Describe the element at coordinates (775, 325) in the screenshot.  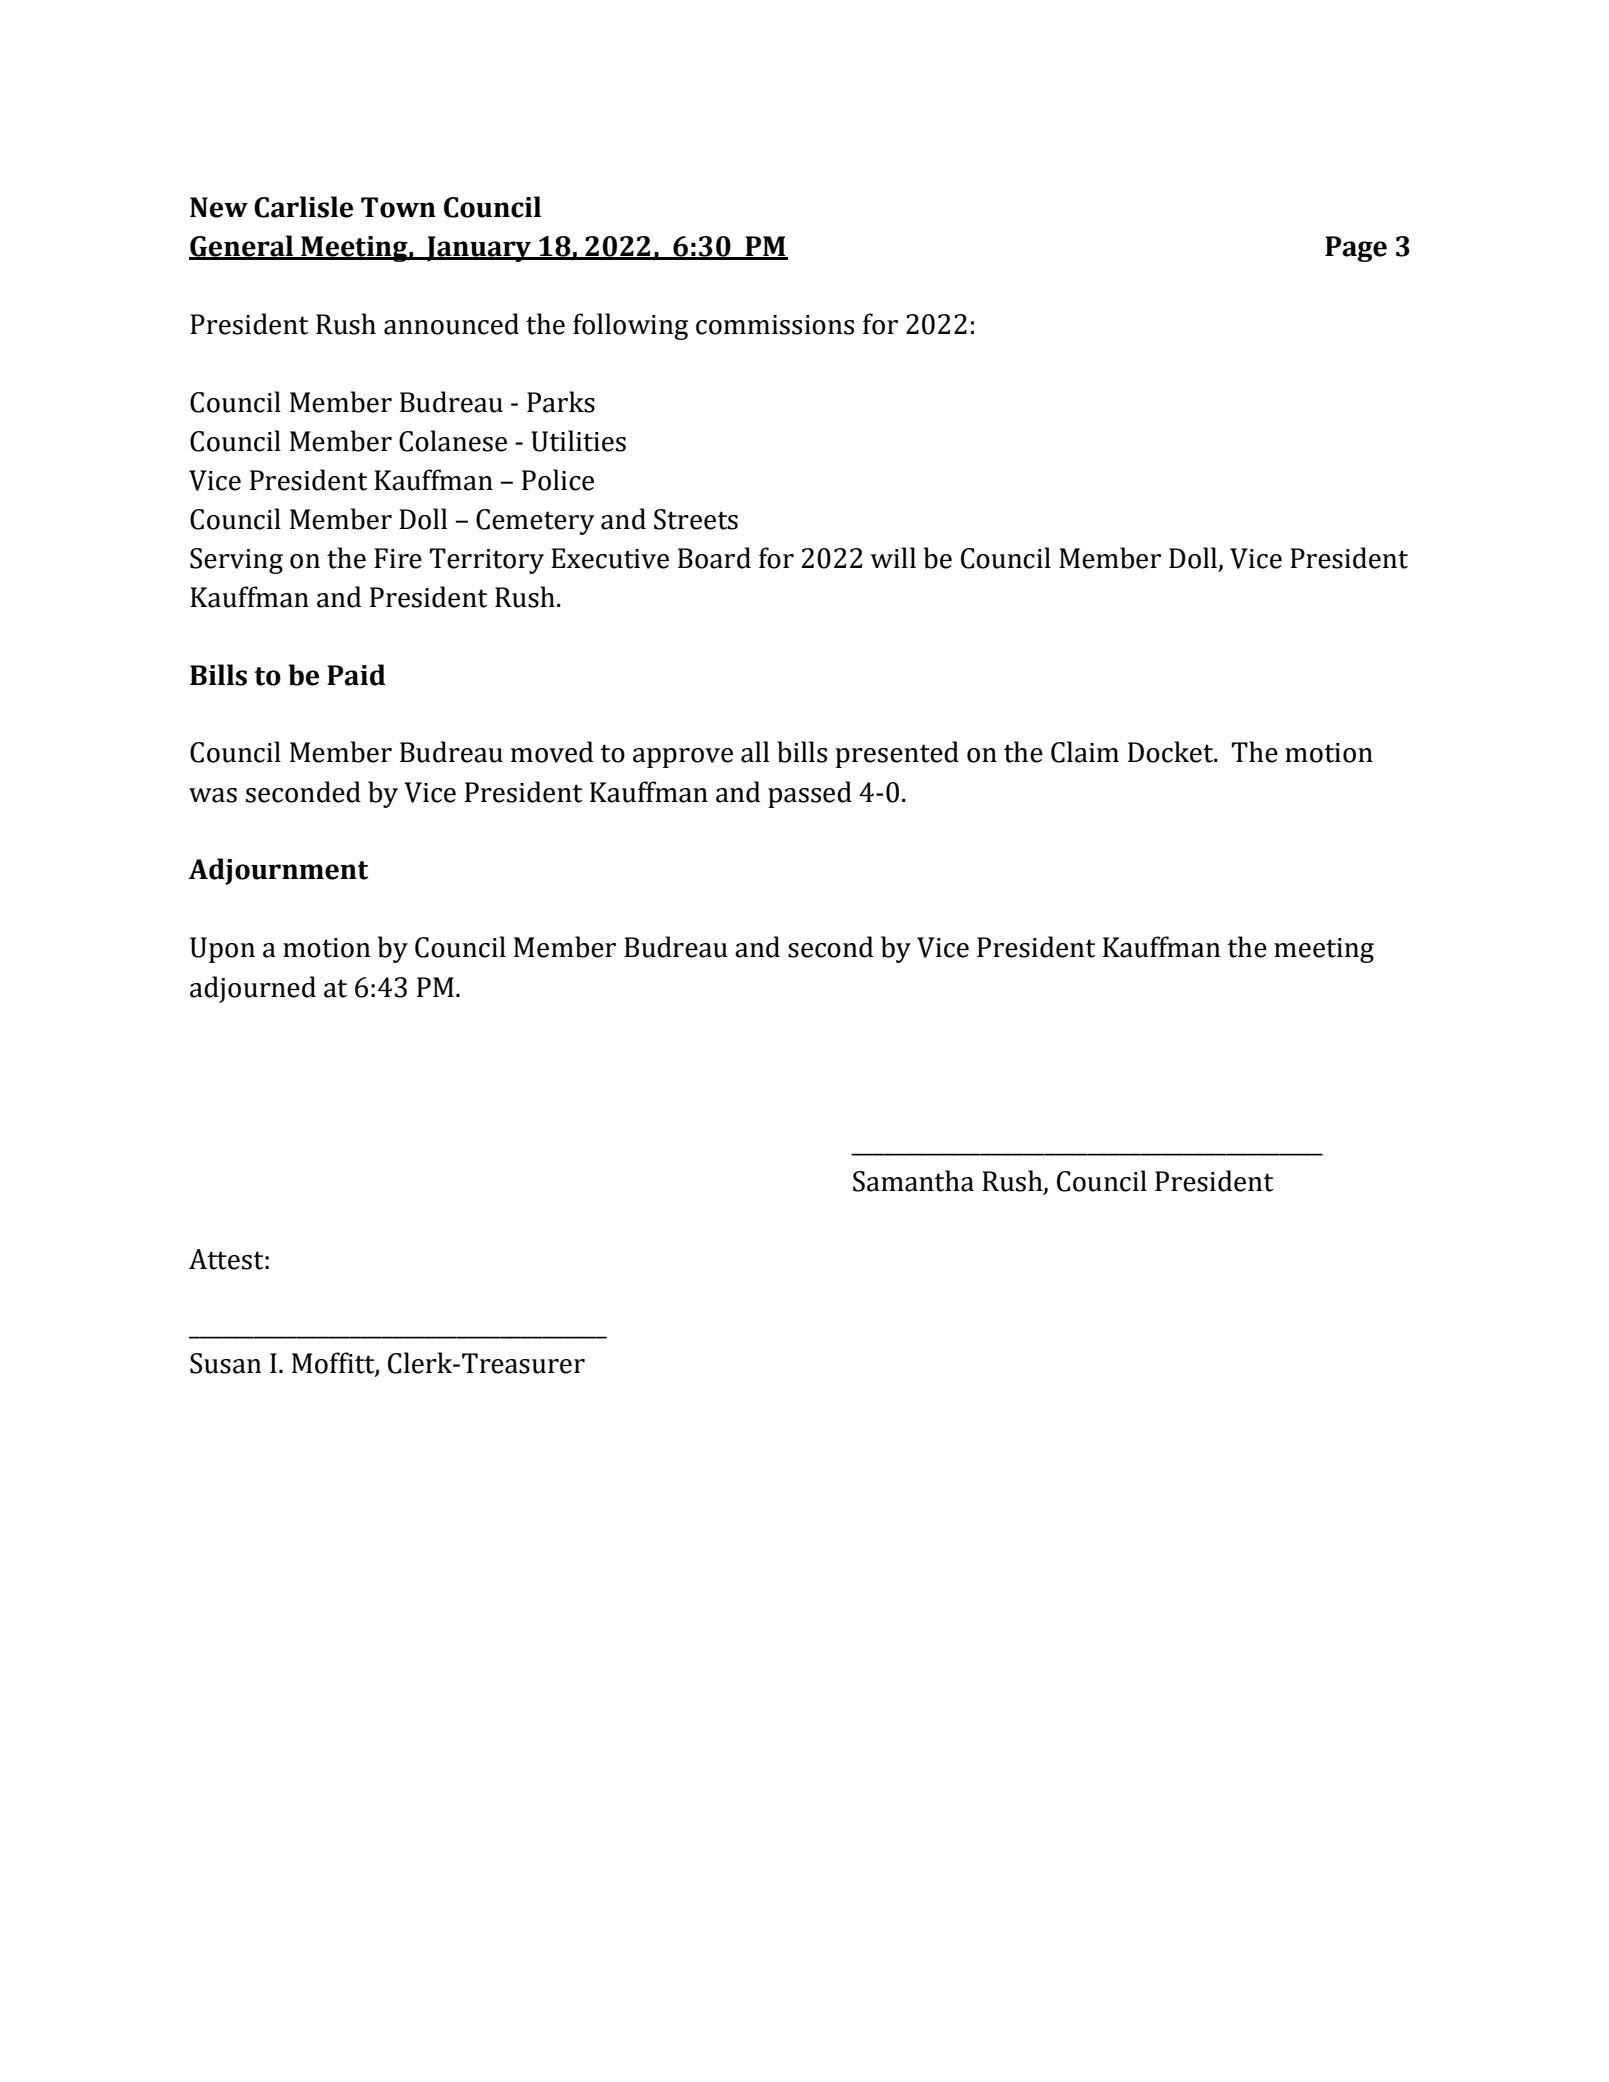
I see `commissions` at that location.
